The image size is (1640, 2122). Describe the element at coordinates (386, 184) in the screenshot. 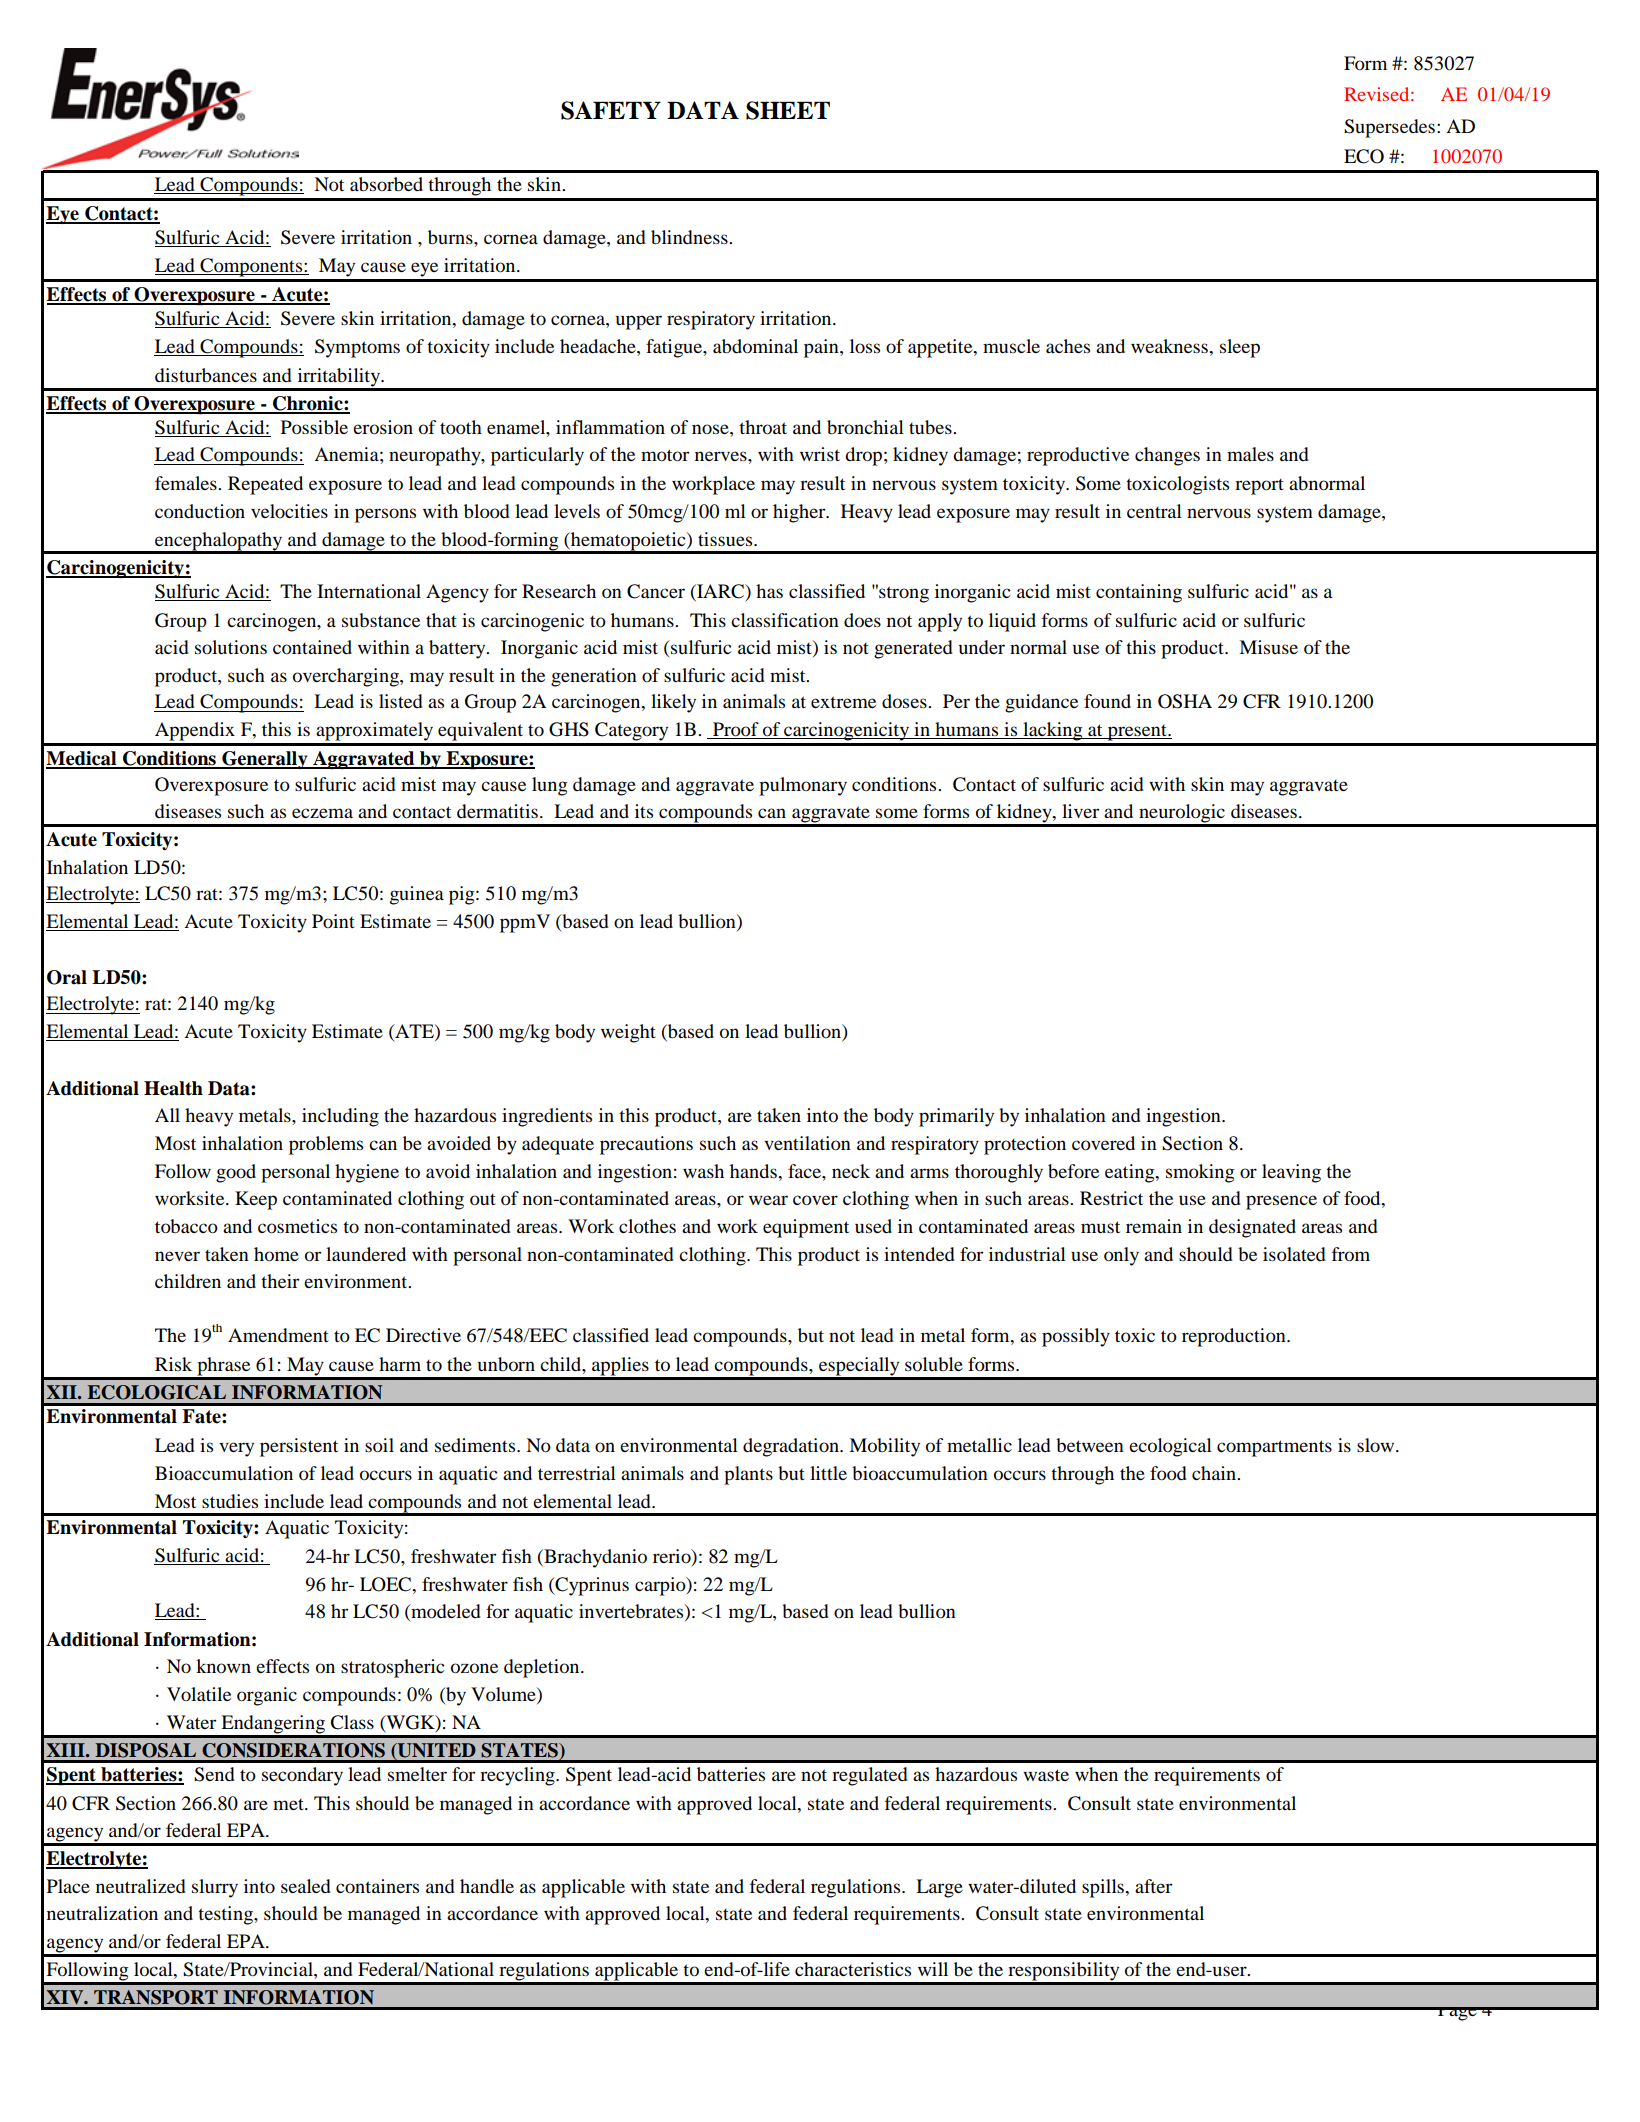

I see `absorbed` at that location.
